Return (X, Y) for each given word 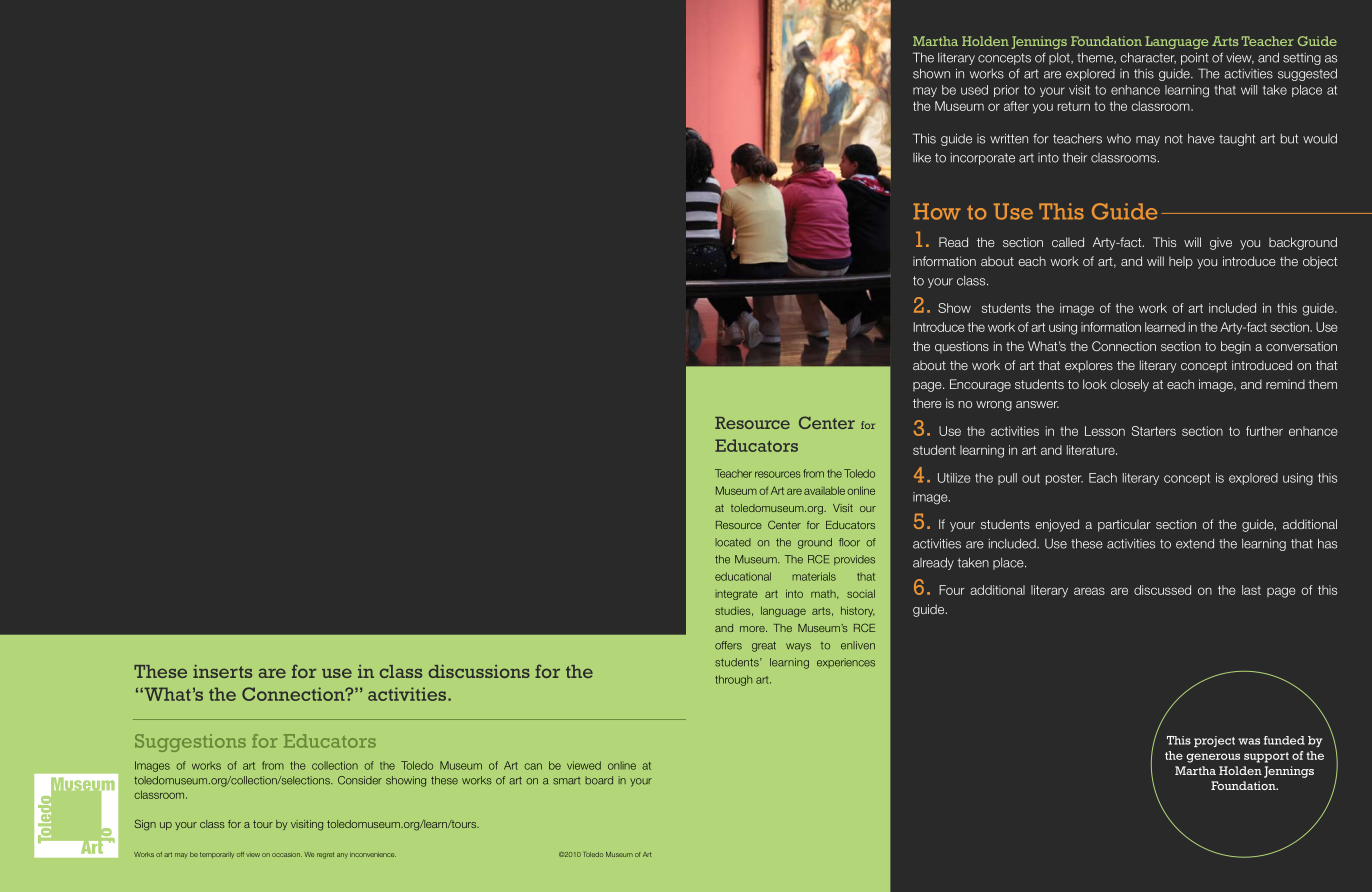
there (927, 403)
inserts (222, 671)
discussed (1162, 590)
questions (962, 347)
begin (1236, 347)
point (1195, 58)
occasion (287, 855)
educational (743, 576)
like (922, 157)
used (974, 90)
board (599, 780)
